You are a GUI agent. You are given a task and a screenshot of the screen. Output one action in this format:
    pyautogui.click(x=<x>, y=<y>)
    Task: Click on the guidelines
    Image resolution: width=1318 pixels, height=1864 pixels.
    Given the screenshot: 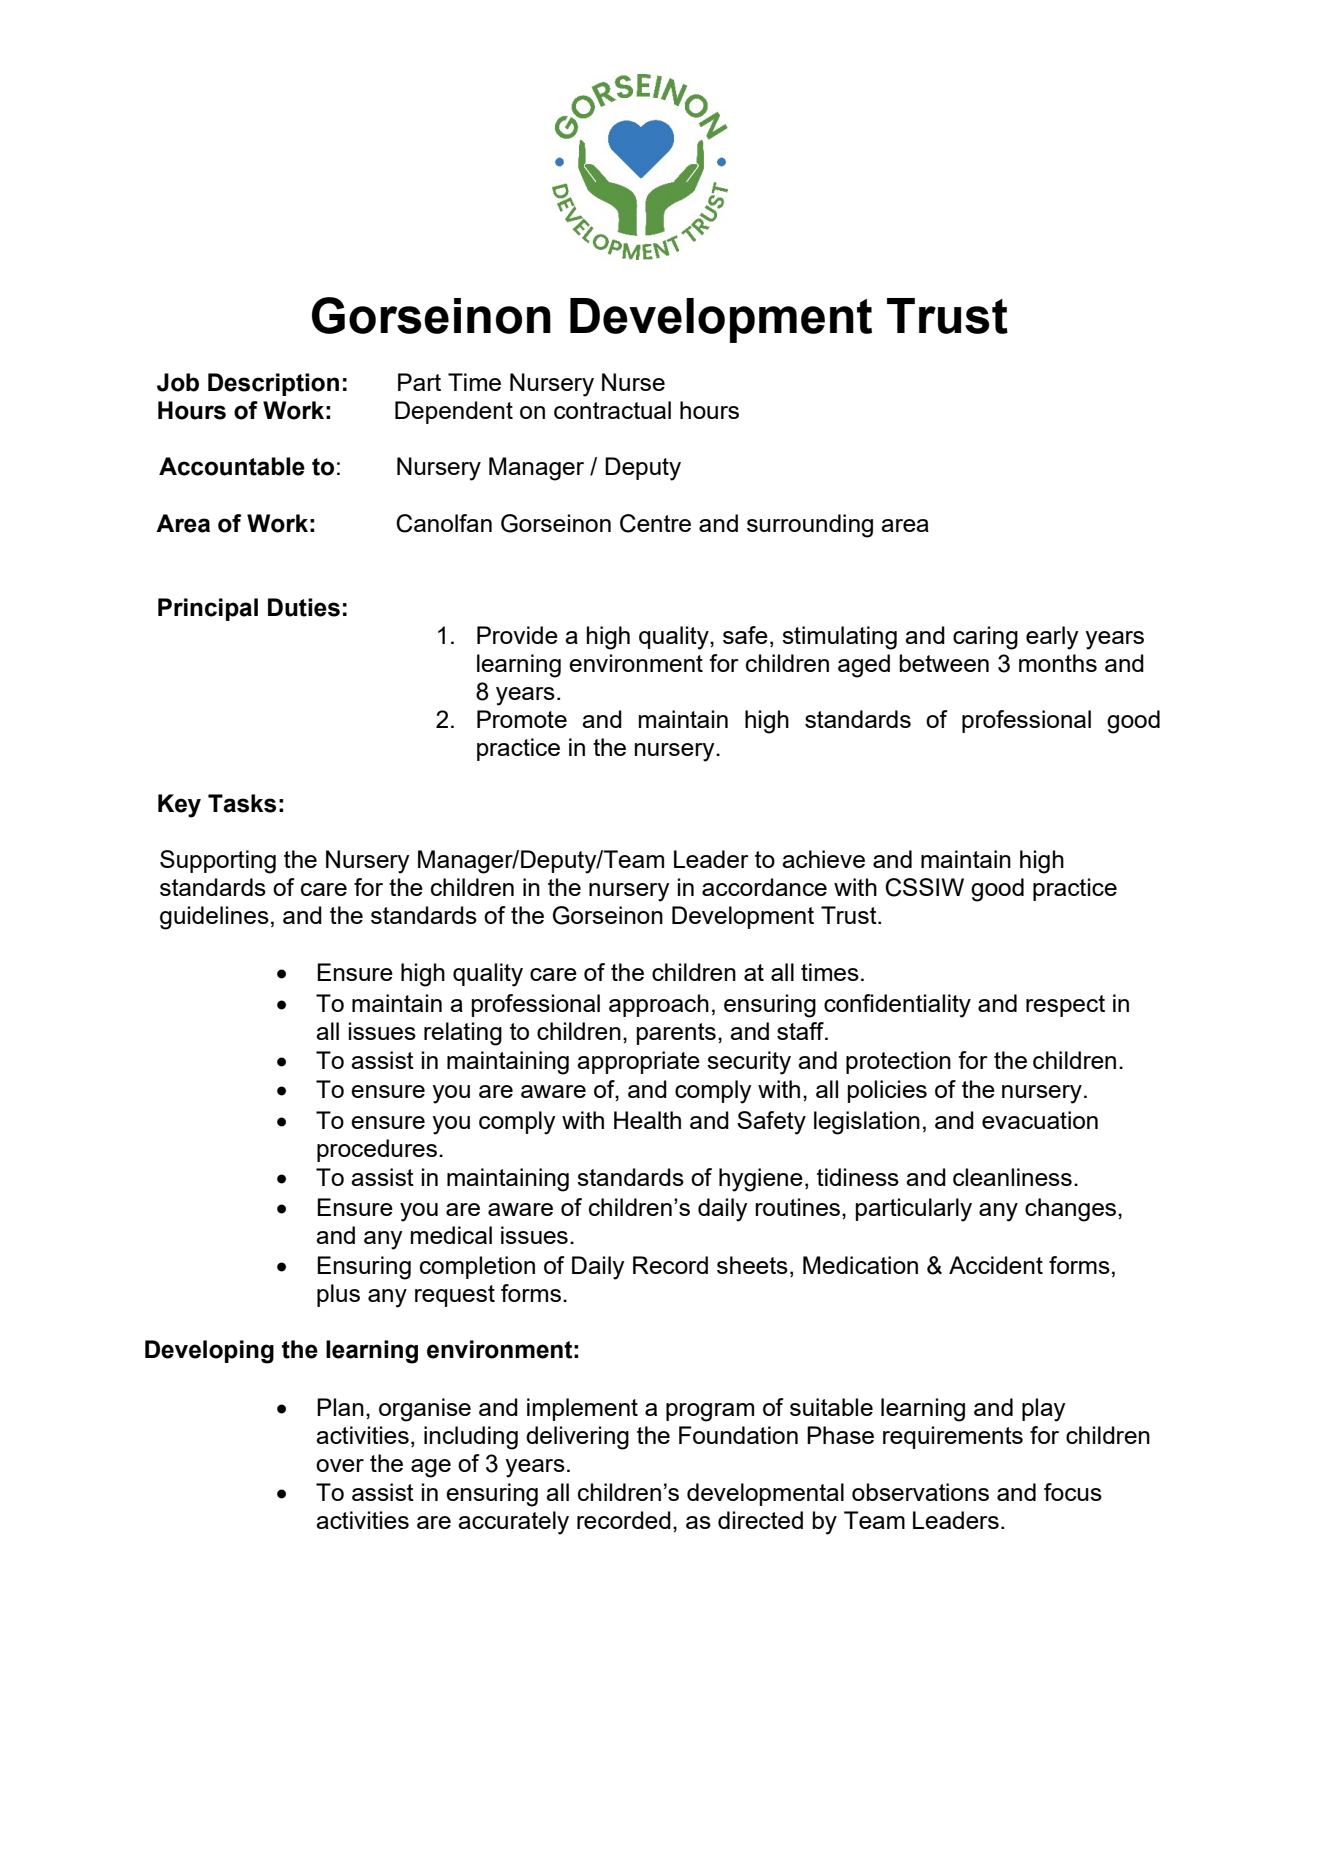 What is the action you would take?
    pyautogui.click(x=214, y=918)
